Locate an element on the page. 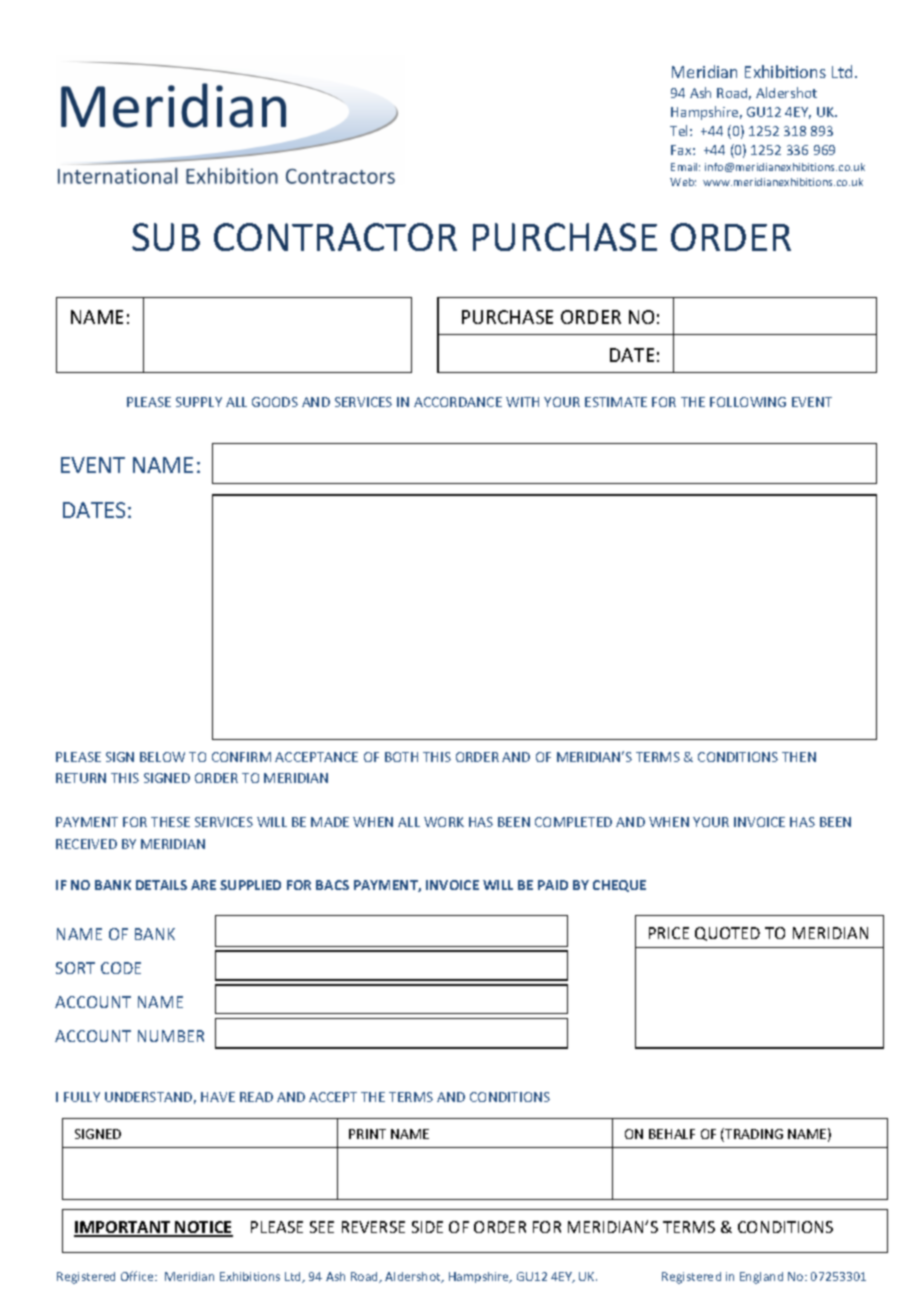 The image size is (924, 1308). QUOTED is located at coordinates (727, 934).
